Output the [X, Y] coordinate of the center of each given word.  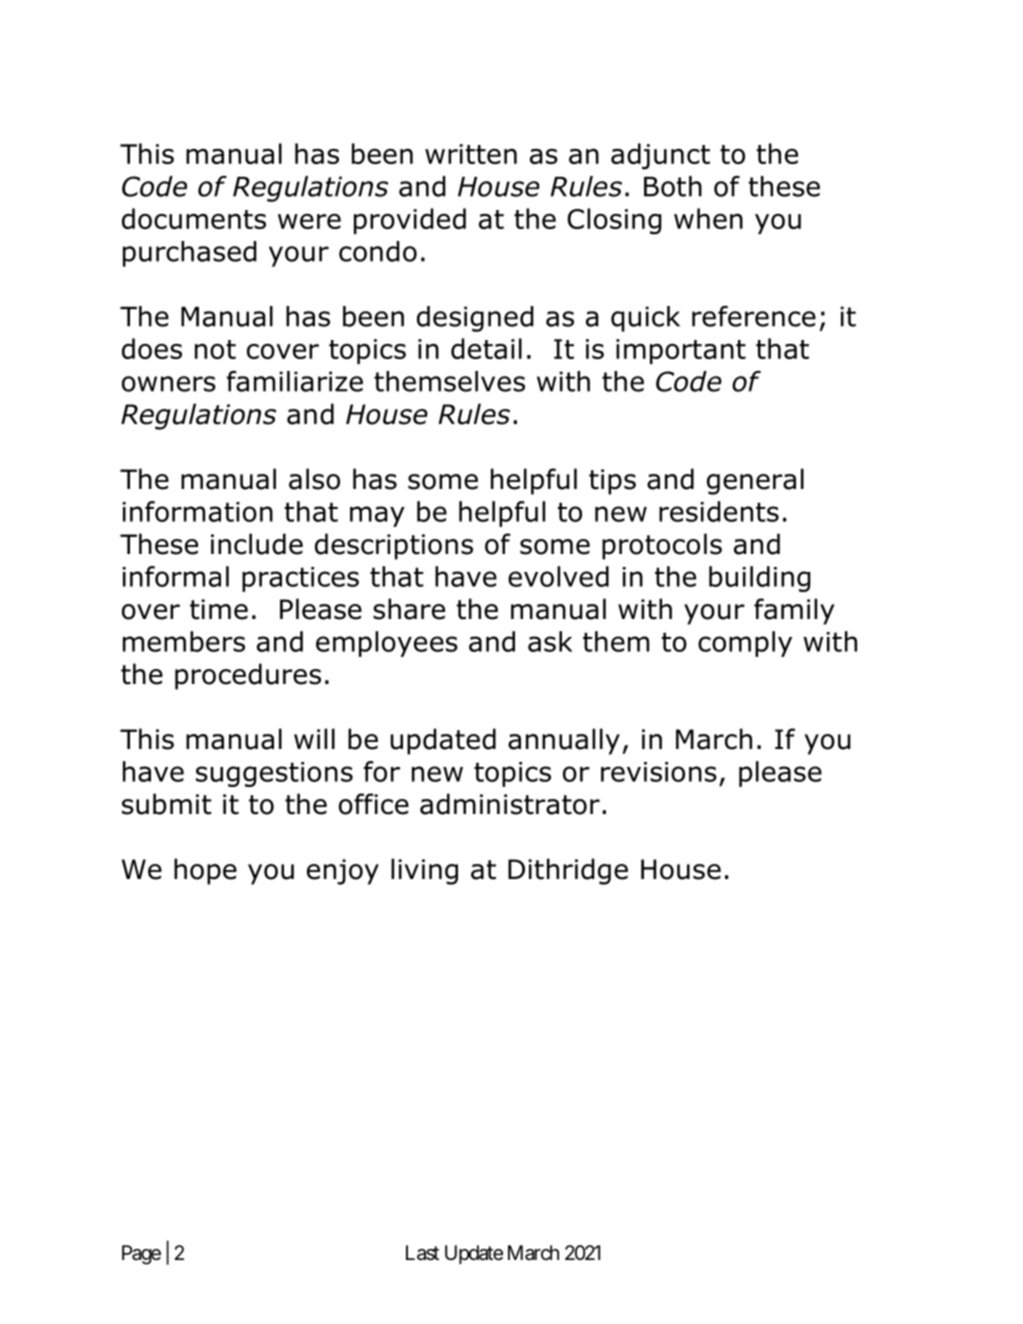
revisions [659, 772]
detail [486, 348]
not [215, 349]
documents [194, 218]
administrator [510, 804]
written [471, 154]
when [708, 218]
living [424, 871]
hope [205, 871]
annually [564, 741]
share [409, 609]
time [219, 609]
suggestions [274, 774]
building [760, 579]
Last [422, 1253]
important [681, 351]
